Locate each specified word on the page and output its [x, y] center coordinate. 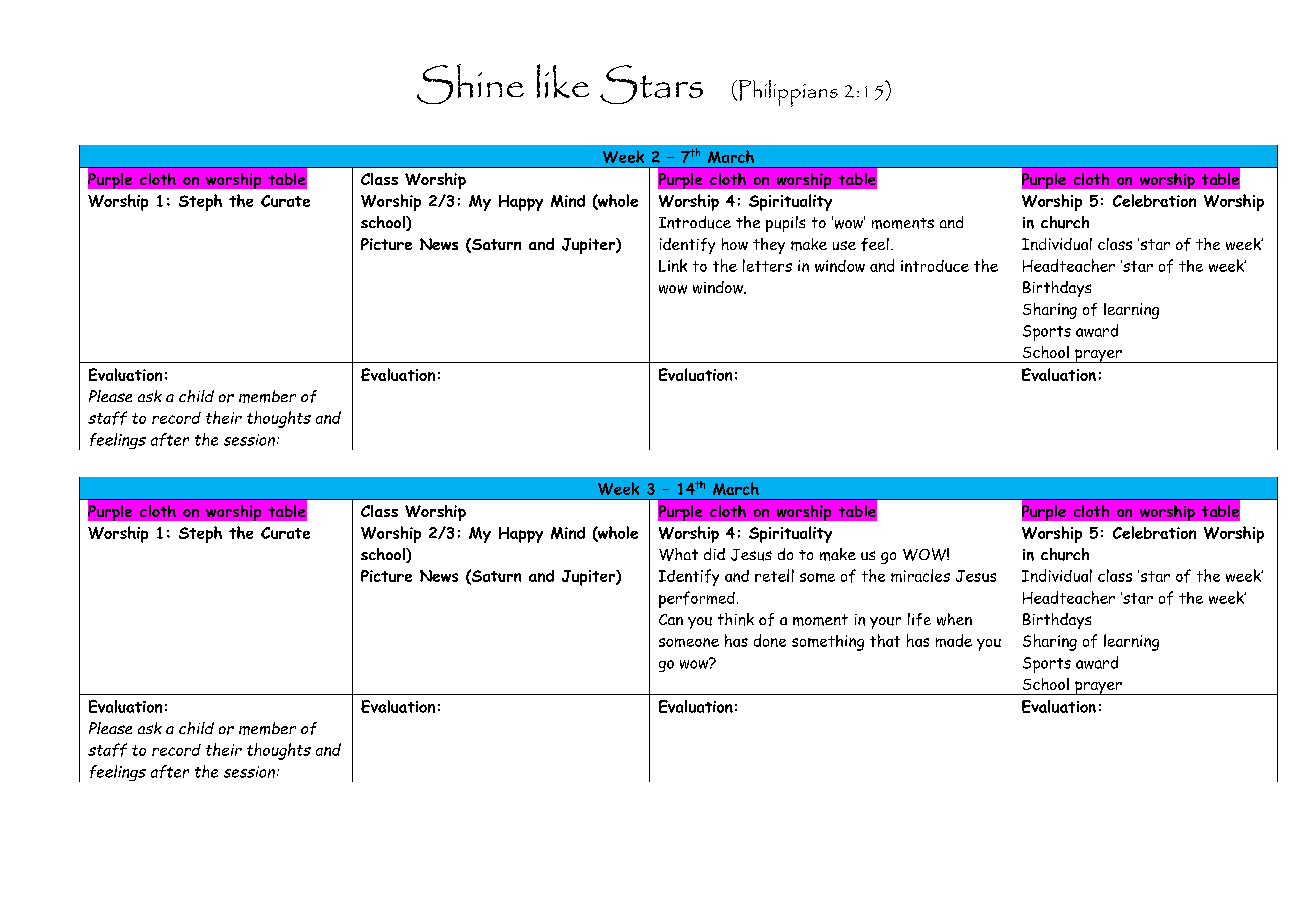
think [736, 619]
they [769, 246]
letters [767, 265]
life [919, 619]
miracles [920, 575]
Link [673, 265]
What [678, 554]
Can [671, 619]
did [714, 554]
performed [697, 599]
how [735, 244]
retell [774, 575]
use [844, 245]
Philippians [788, 93]
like [563, 81]
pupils [785, 224]
